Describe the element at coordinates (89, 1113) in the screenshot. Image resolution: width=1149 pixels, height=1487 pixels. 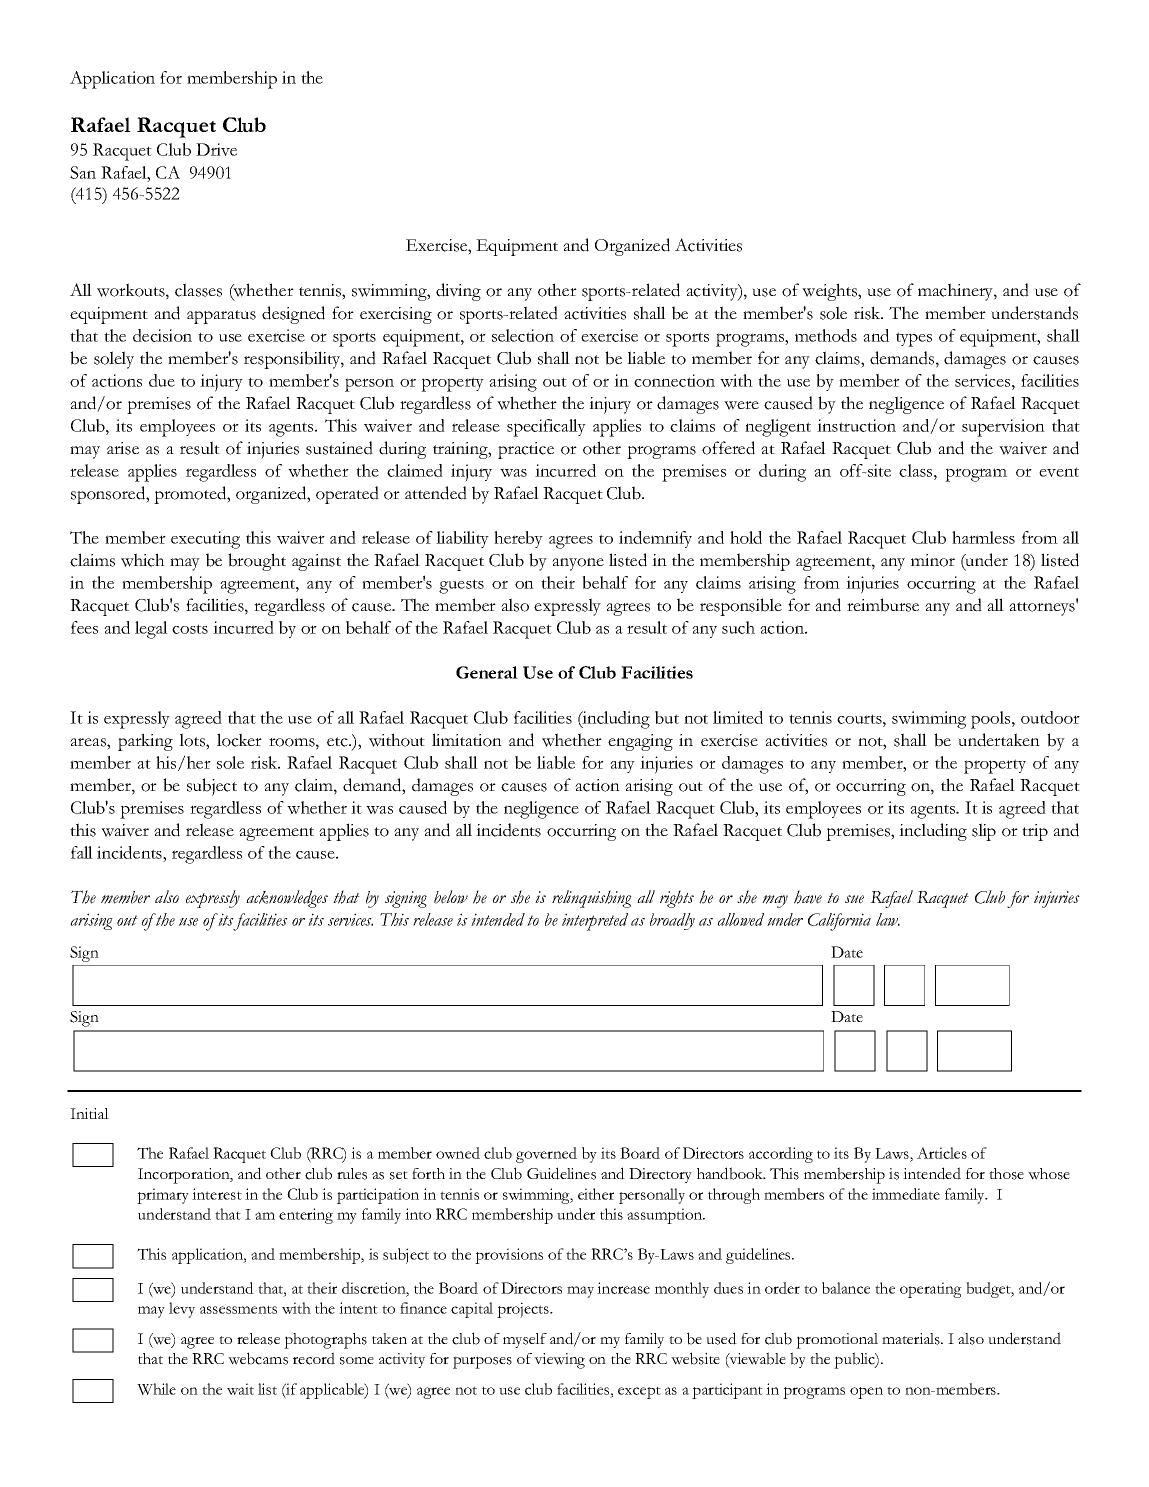
I see `Initial` at that location.
